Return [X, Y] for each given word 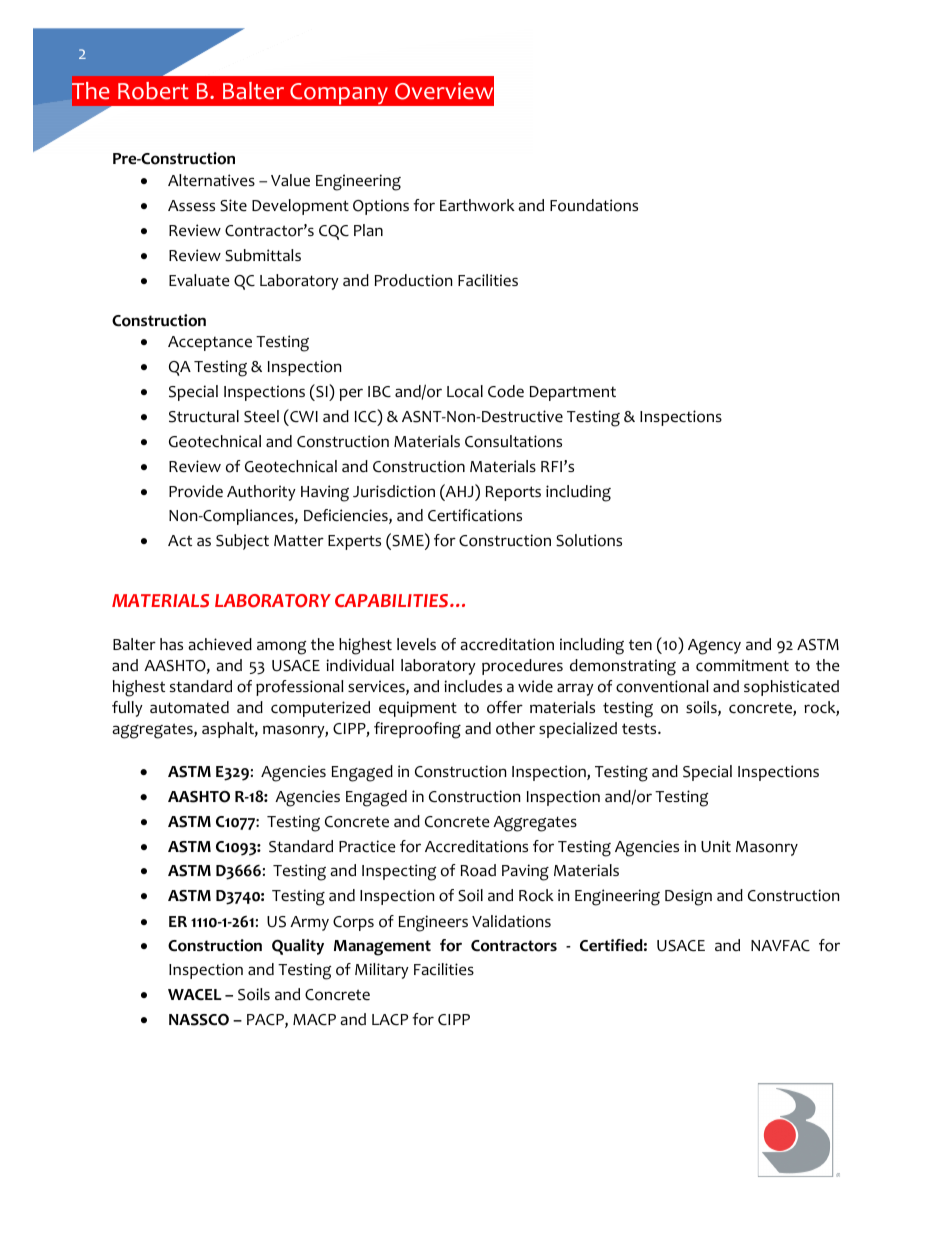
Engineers [433, 923]
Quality [298, 947]
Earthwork [477, 205]
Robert [153, 91]
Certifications [475, 515]
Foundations [594, 205]
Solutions [589, 540]
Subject [242, 542]
